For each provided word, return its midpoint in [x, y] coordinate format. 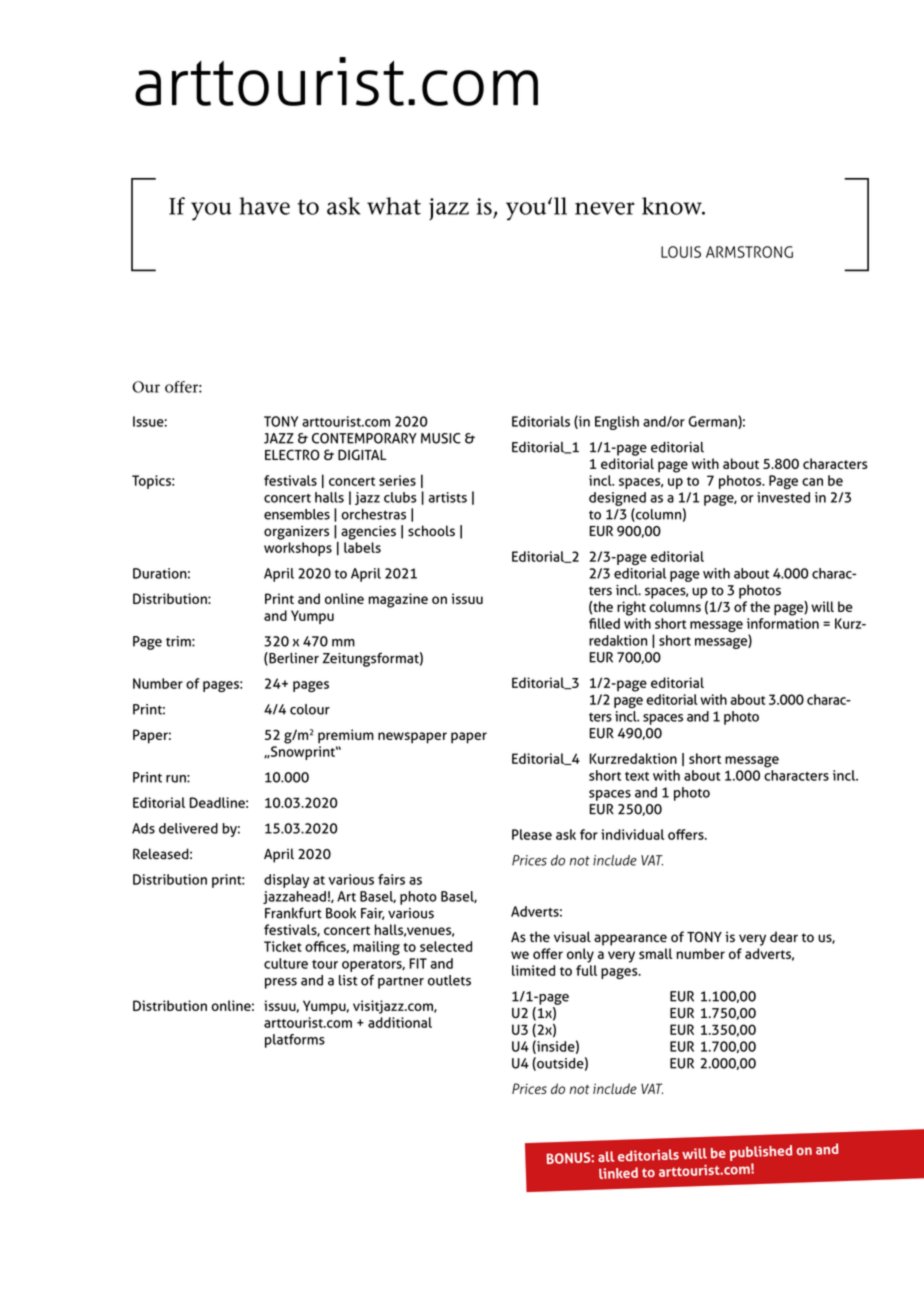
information [783, 623]
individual [632, 834]
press [281, 983]
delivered [188, 828]
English [617, 423]
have [264, 206]
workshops [298, 549]
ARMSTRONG [749, 252]
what [394, 206]
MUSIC [441, 438]
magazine [398, 600]
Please [532, 834]
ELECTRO [292, 455]
